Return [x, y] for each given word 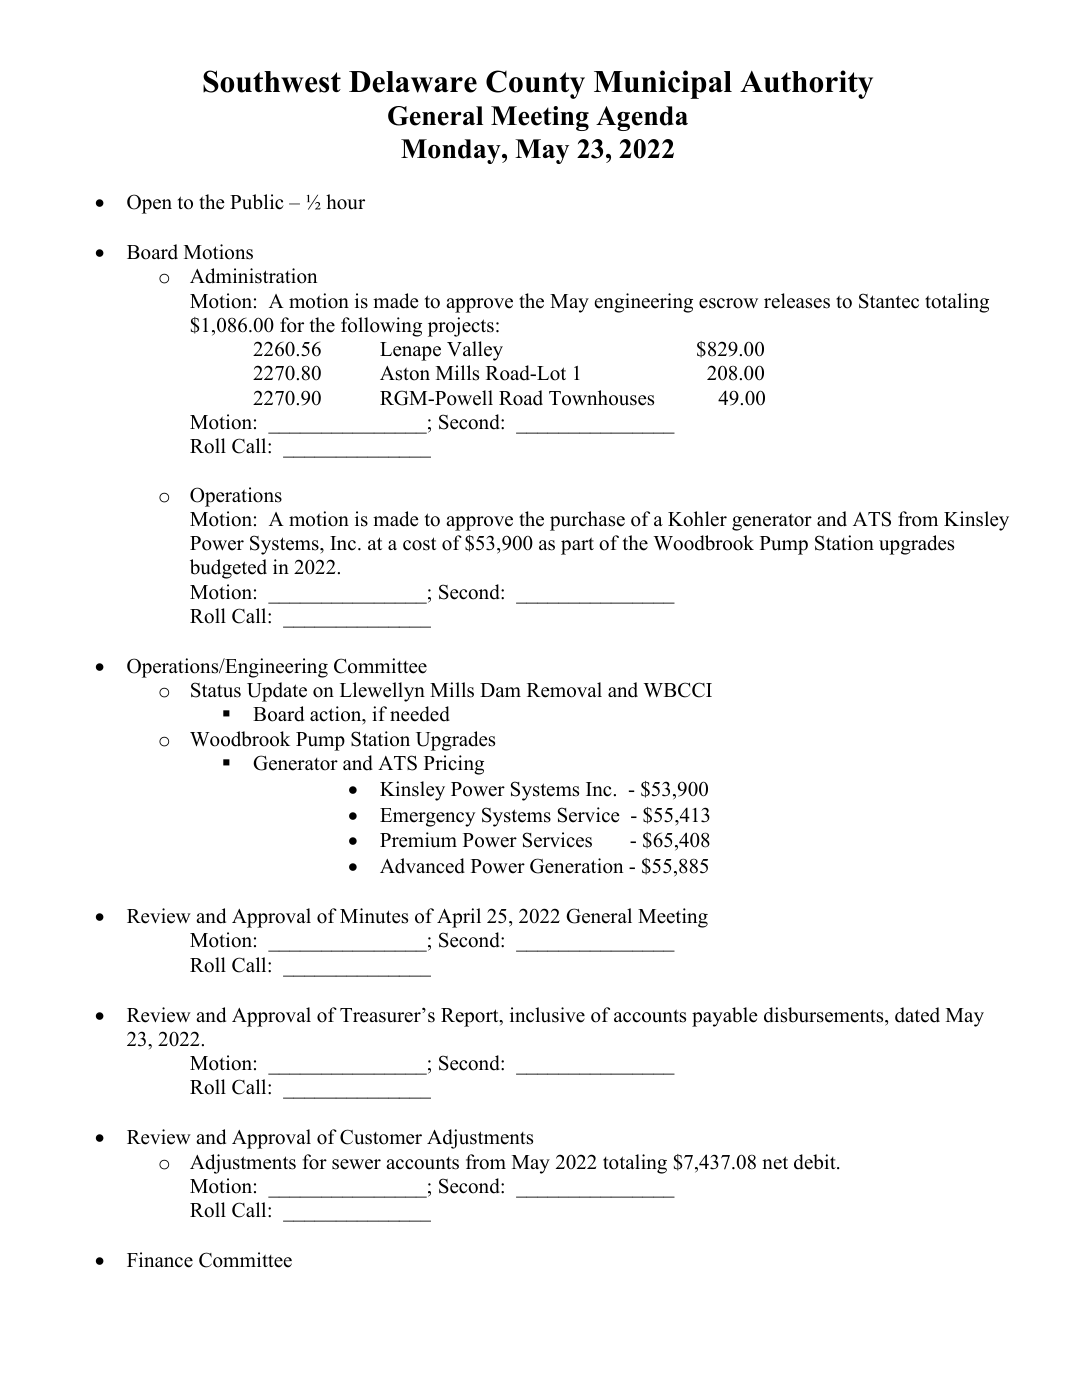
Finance [160, 1260]
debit [816, 1162]
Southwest [272, 81]
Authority [806, 84]
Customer [381, 1137]
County [535, 84]
